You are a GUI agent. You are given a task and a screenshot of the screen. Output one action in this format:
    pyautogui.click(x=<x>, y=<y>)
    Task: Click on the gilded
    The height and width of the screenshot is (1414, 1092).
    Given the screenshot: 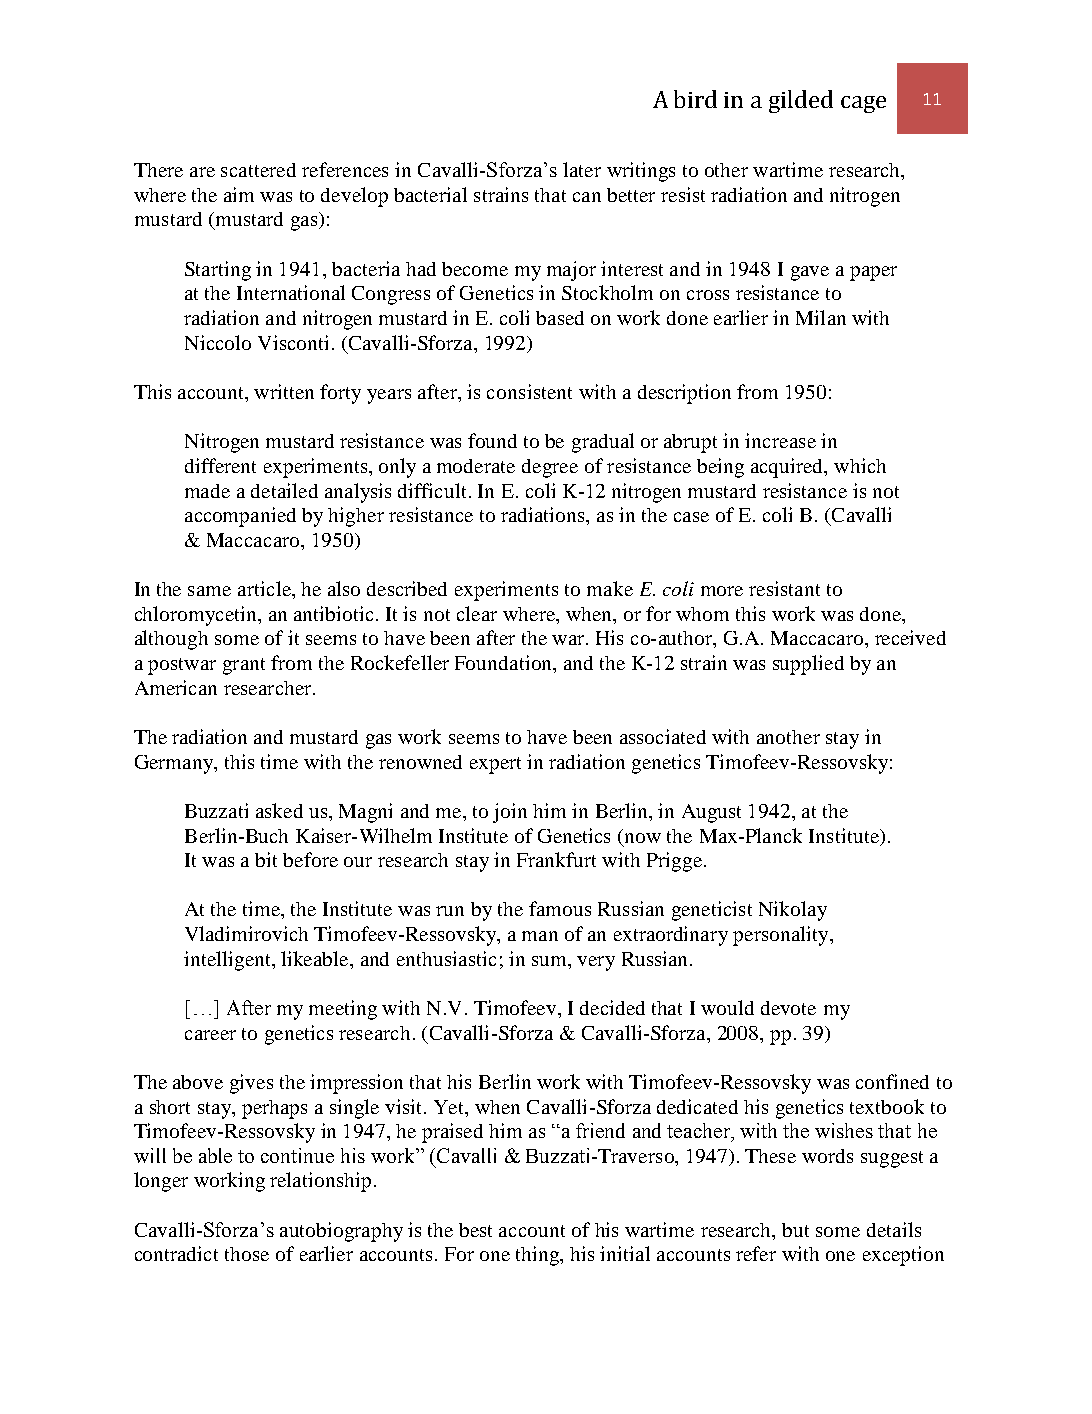 What is the action you would take?
    pyautogui.click(x=801, y=101)
